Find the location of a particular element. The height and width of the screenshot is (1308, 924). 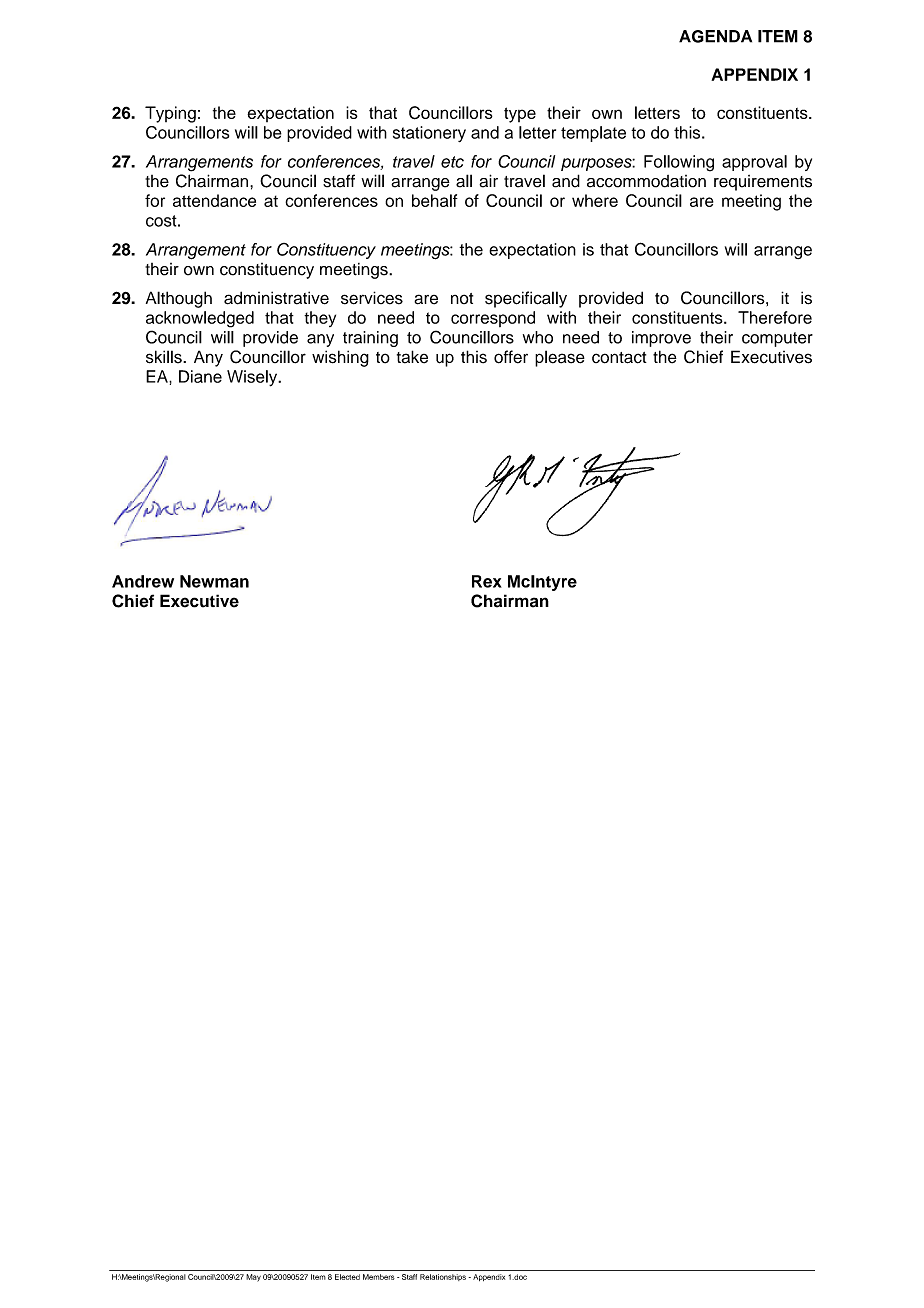

AGENDA is located at coordinates (715, 36).
